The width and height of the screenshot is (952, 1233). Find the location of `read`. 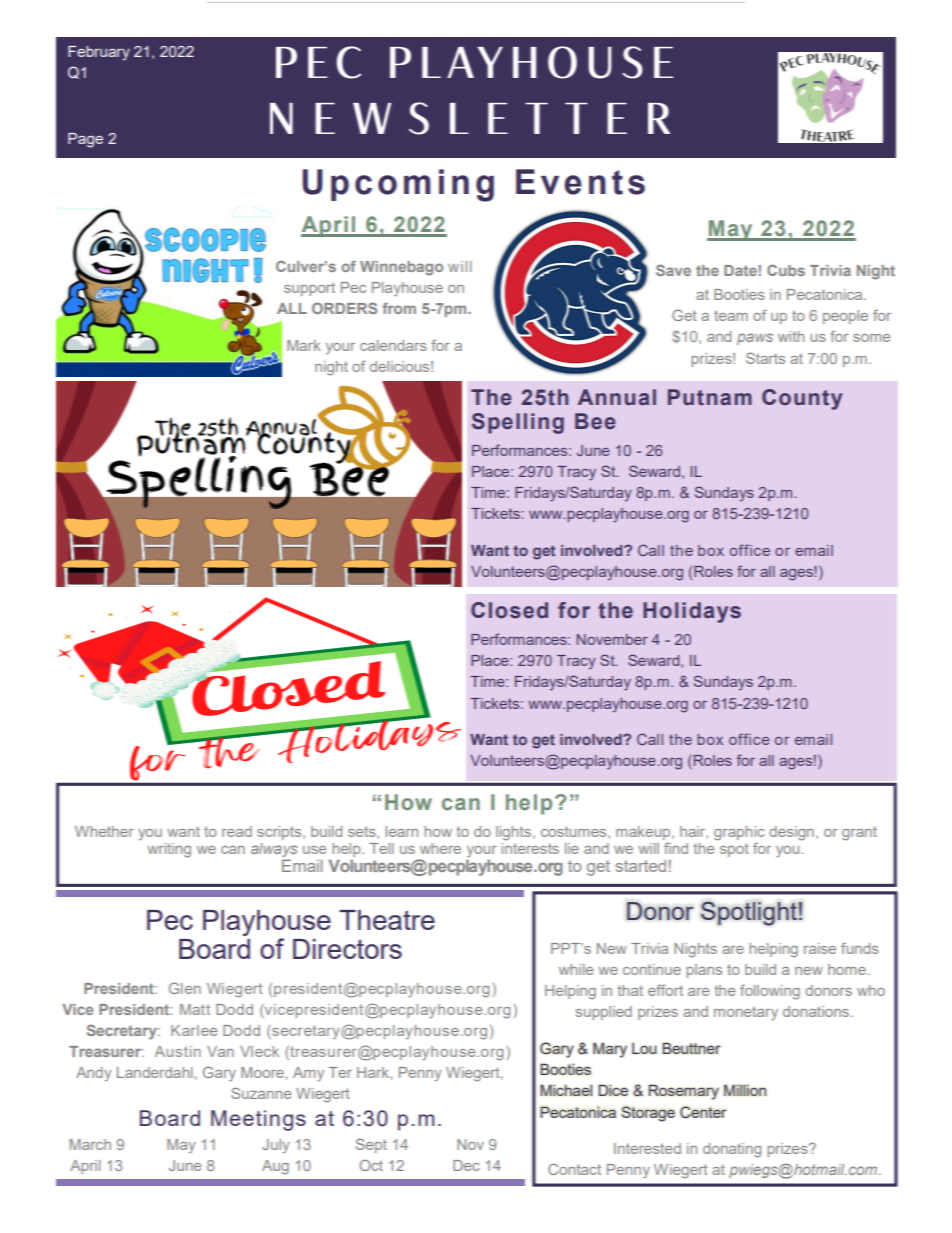

read is located at coordinates (237, 831).
